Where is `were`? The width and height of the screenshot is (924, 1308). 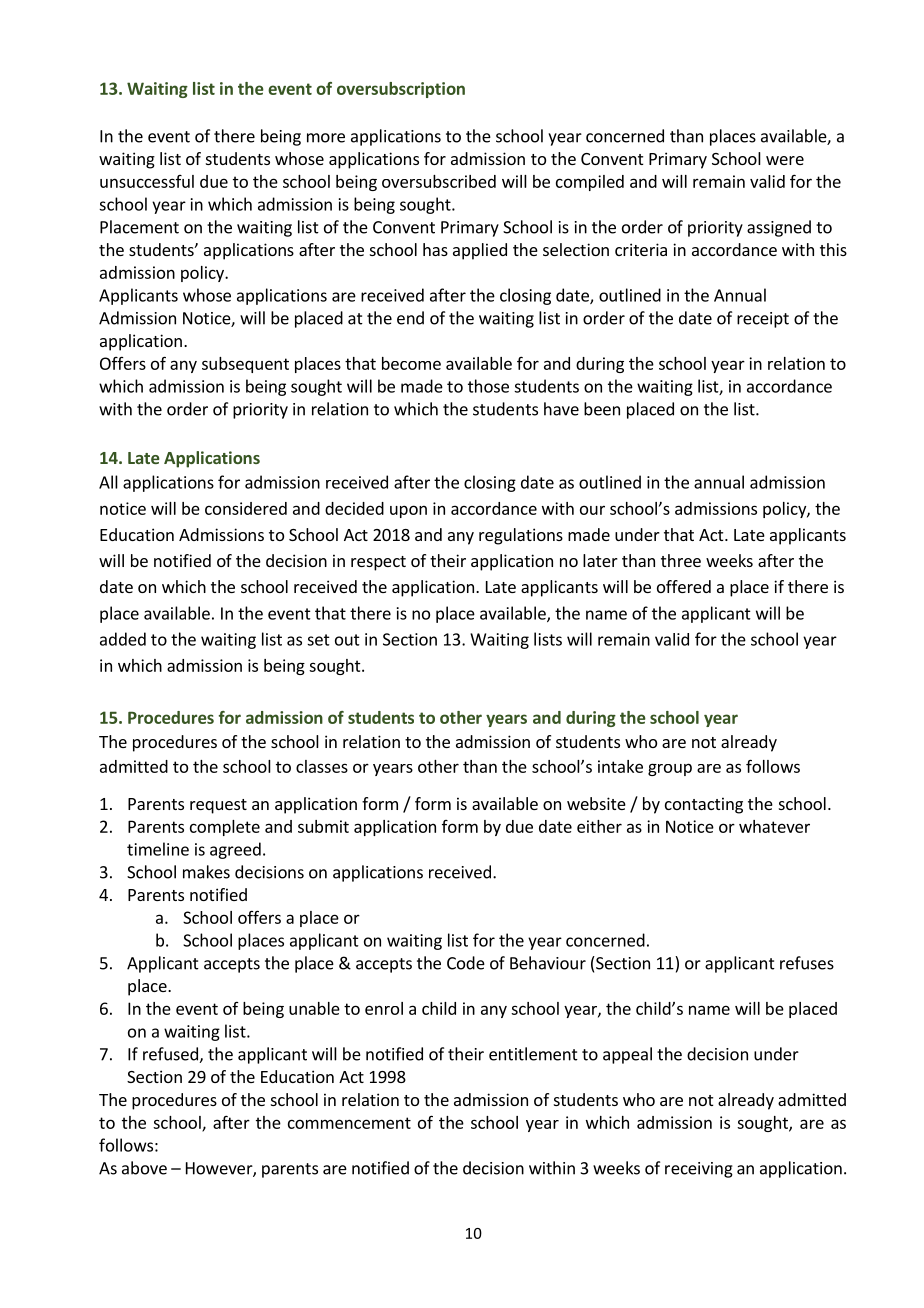 were is located at coordinates (785, 160).
